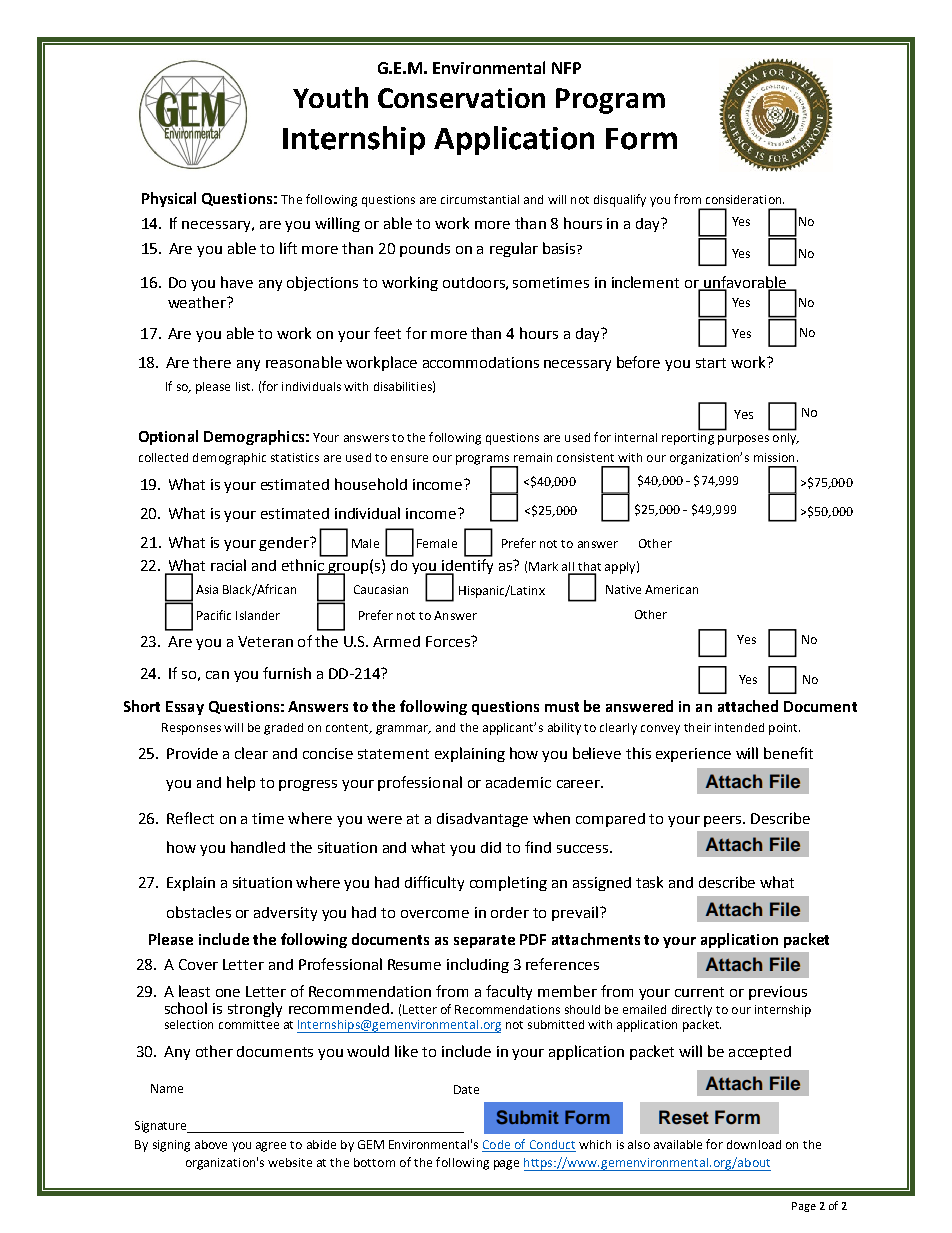 The height and width of the document is (1233, 952). I want to click on Youth, so click(330, 97).
